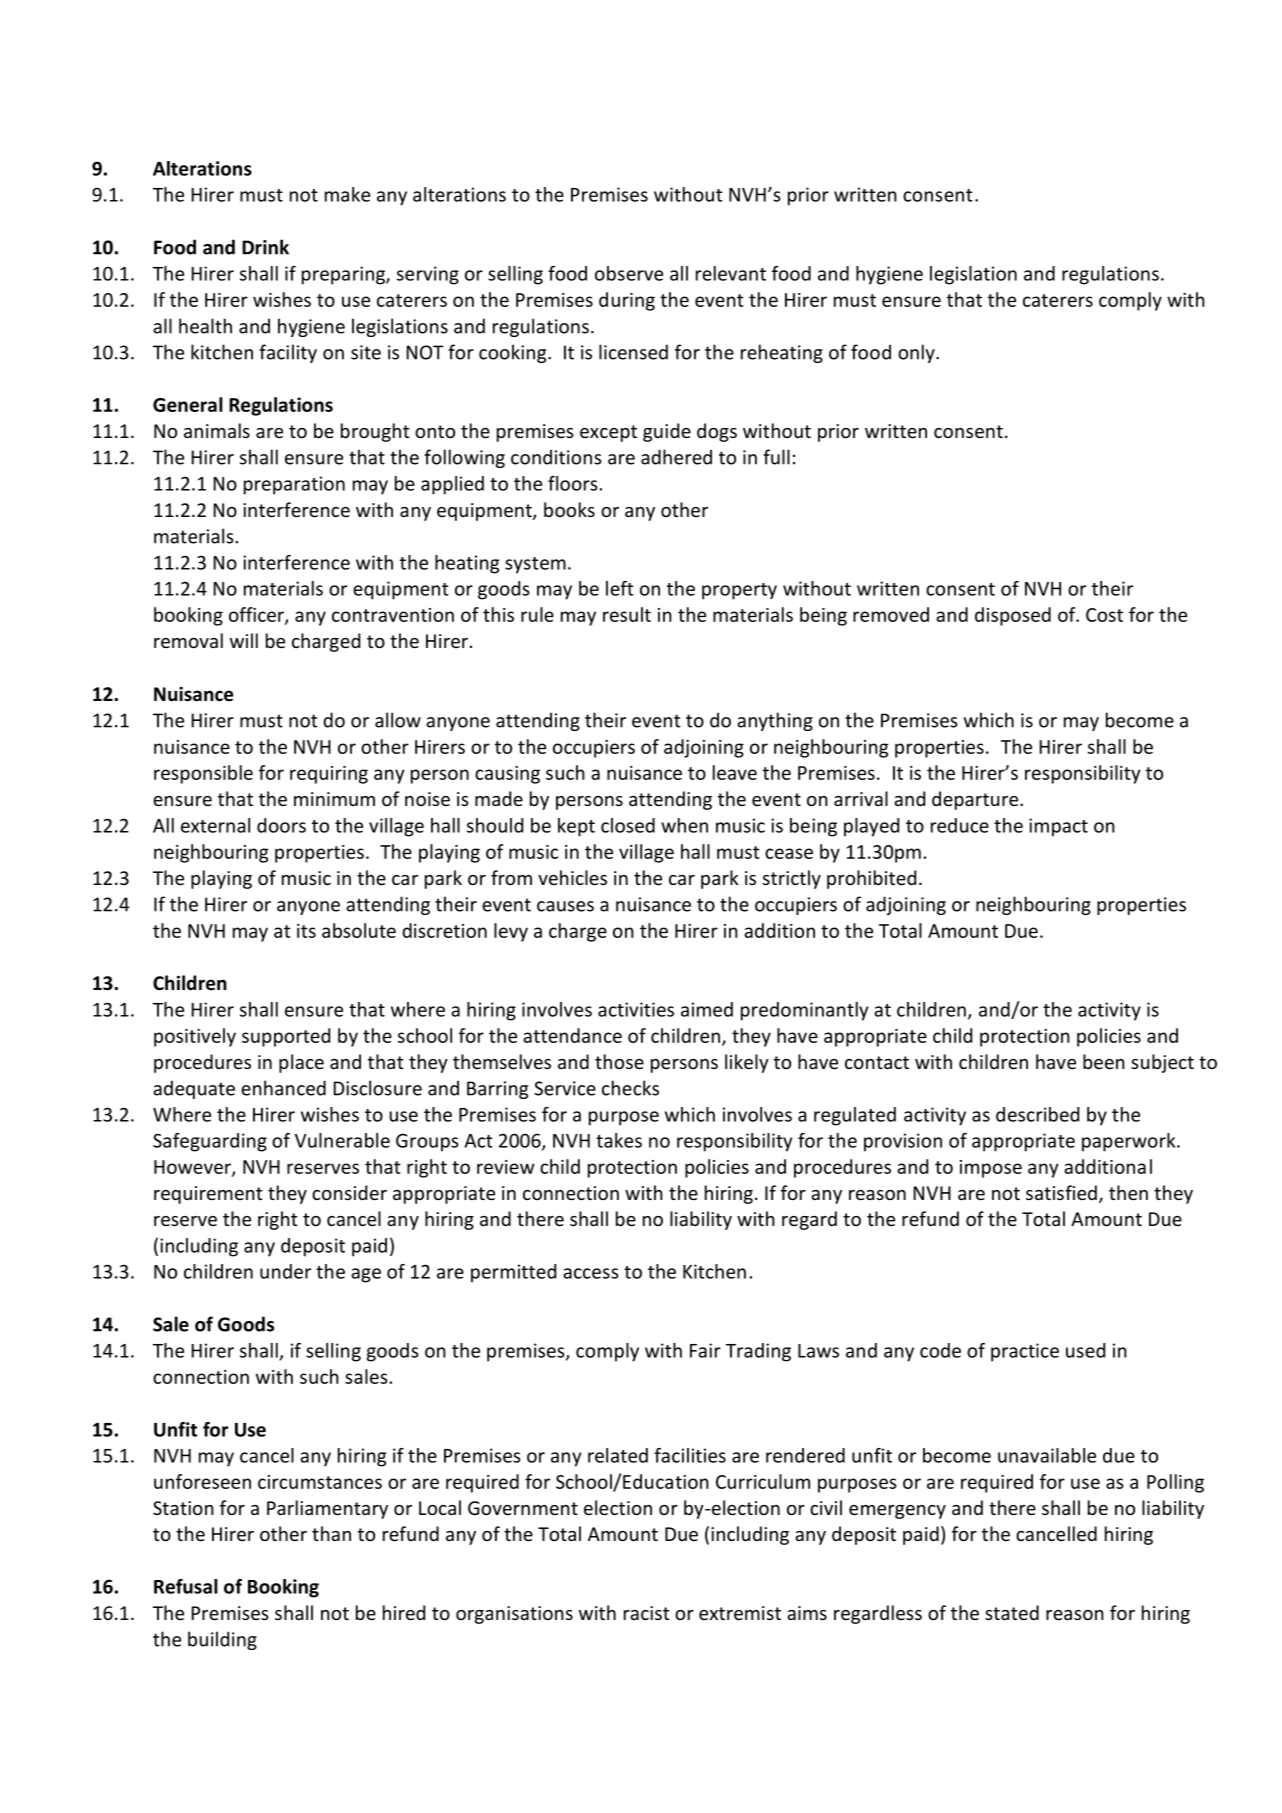 The image size is (1282, 1813). What do you see at coordinates (647, 1613) in the page?
I see `racist` at bounding box center [647, 1613].
